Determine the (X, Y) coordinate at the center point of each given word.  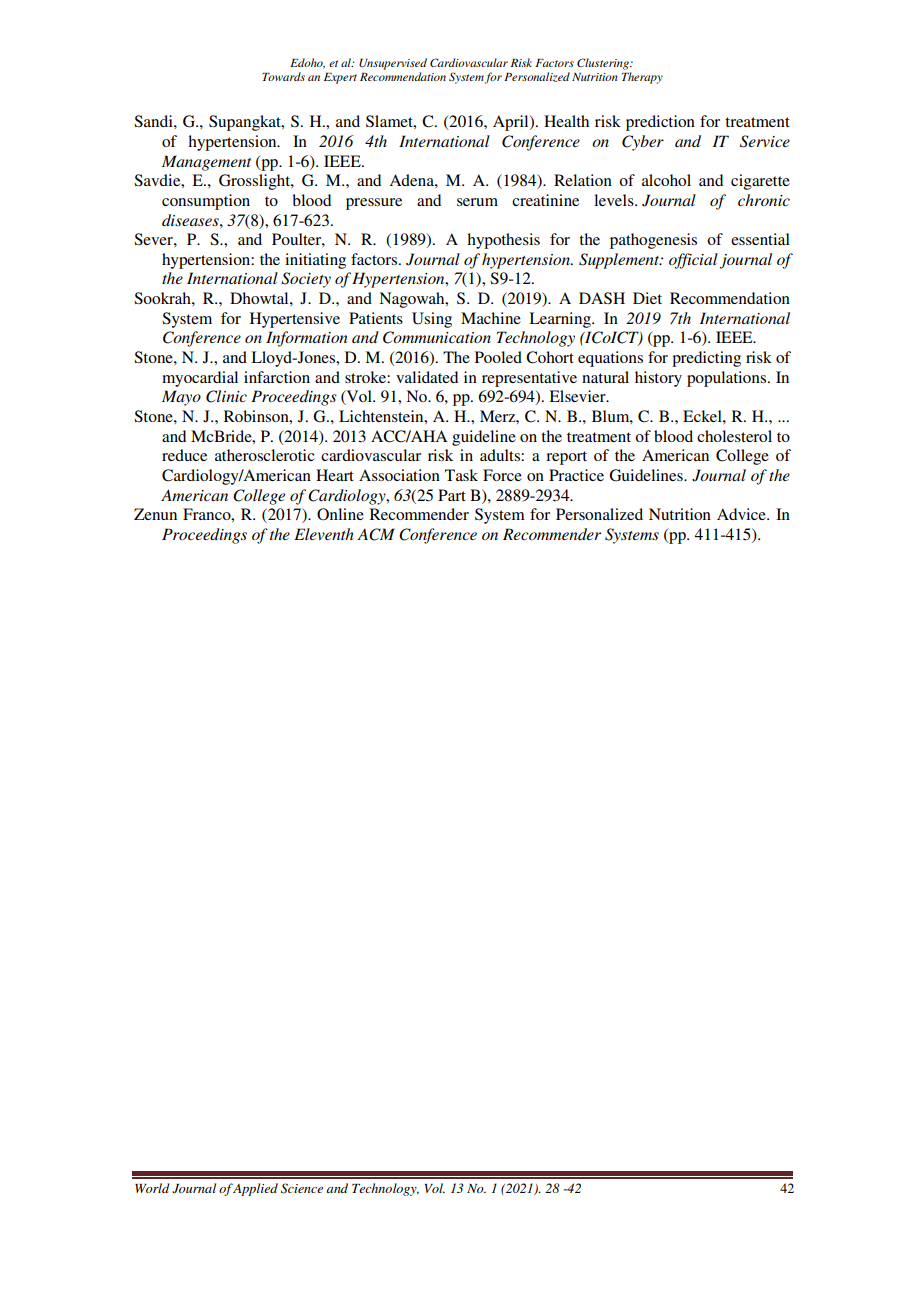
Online (340, 514)
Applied (255, 1189)
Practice (576, 475)
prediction (660, 123)
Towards (283, 76)
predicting (706, 359)
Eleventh (324, 534)
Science (302, 1188)
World (152, 1188)
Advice (742, 514)
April (512, 123)
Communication (437, 337)
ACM (376, 534)
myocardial (200, 379)
